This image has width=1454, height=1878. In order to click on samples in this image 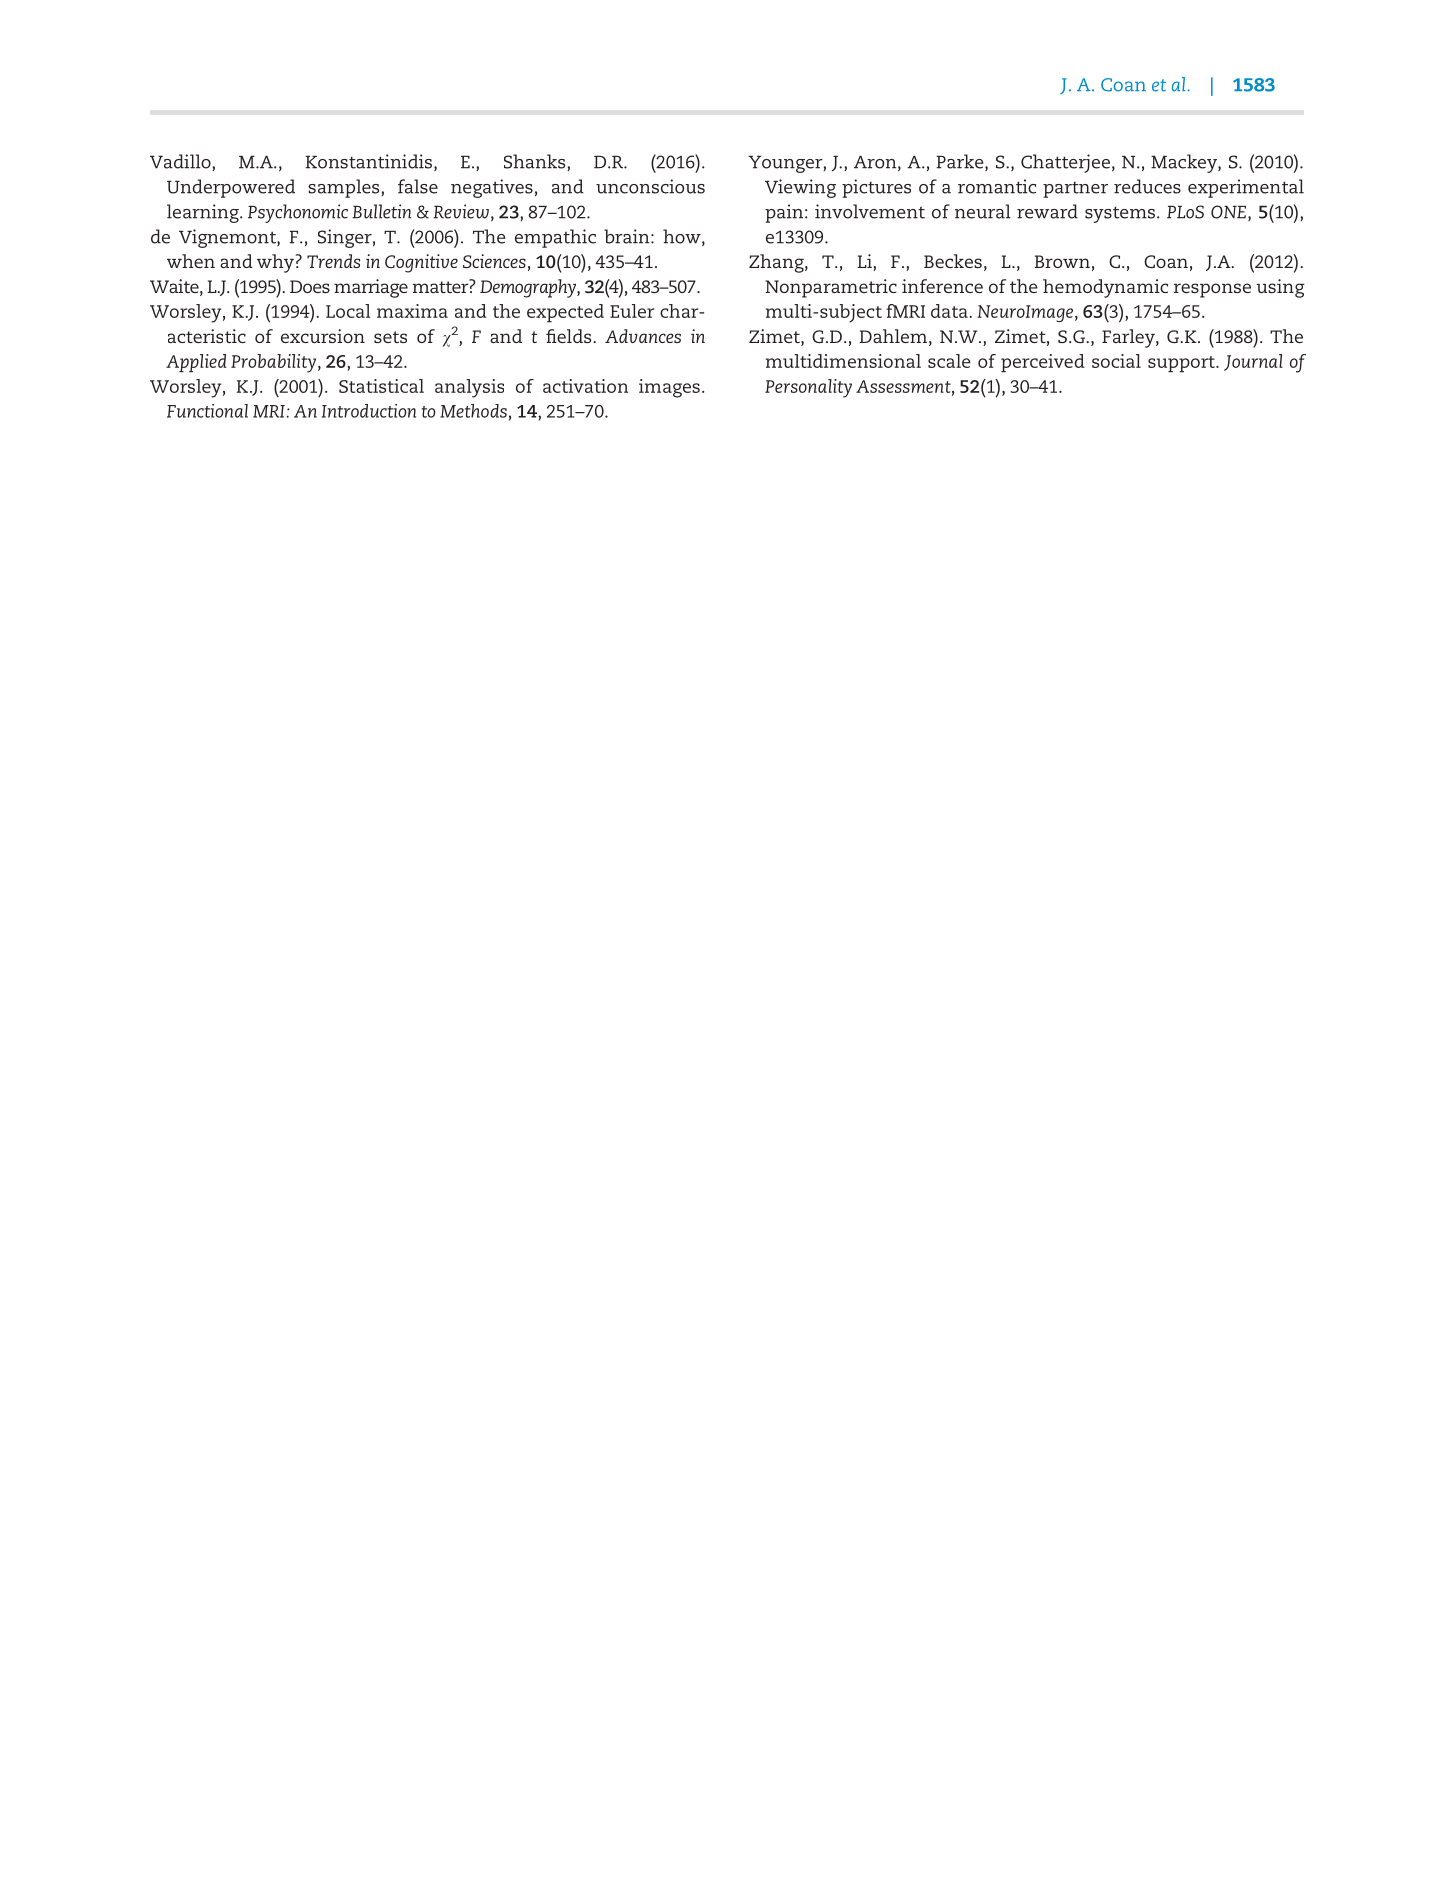, I will do `click(345, 188)`.
